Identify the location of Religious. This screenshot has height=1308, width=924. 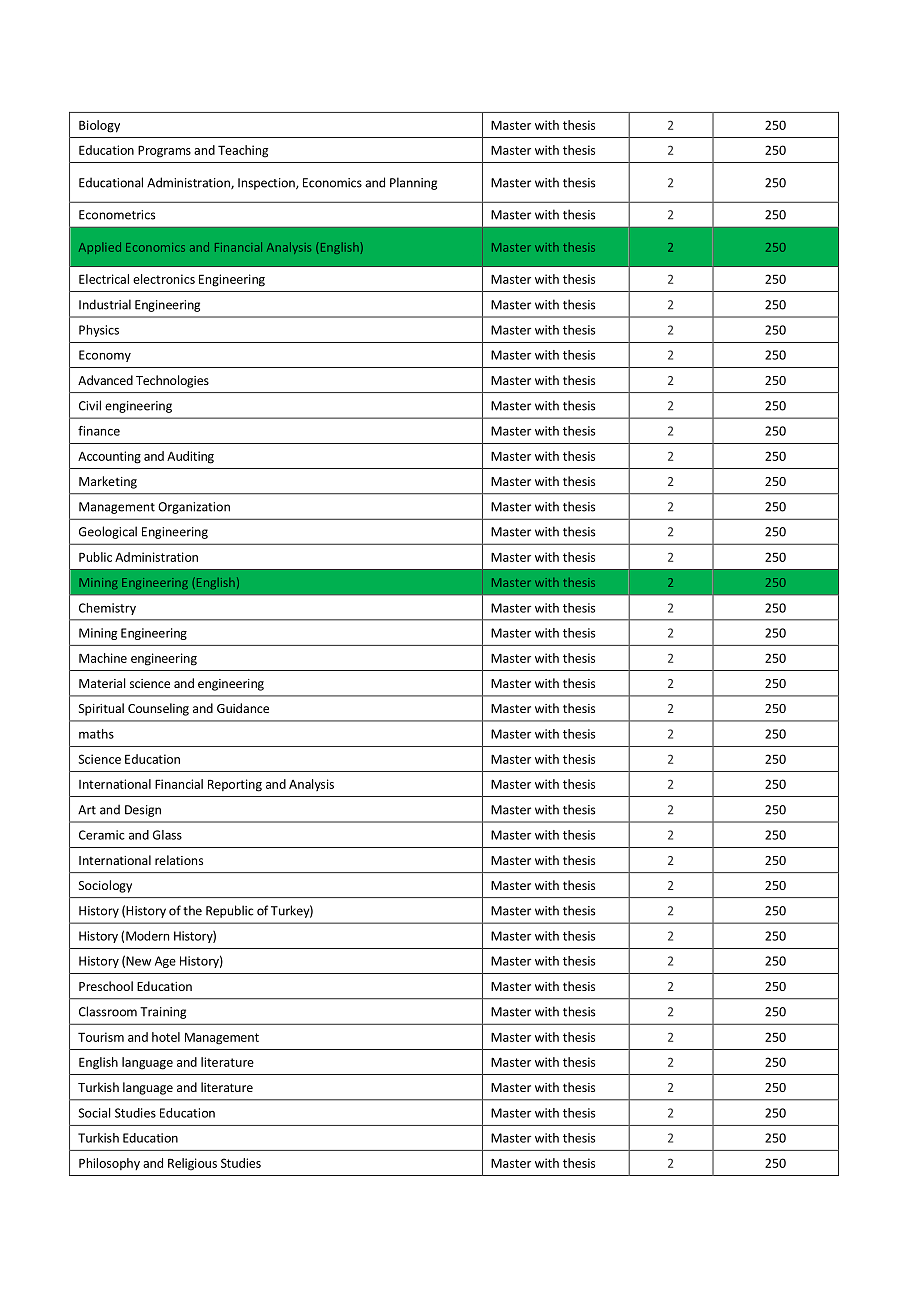
(192, 1164).
